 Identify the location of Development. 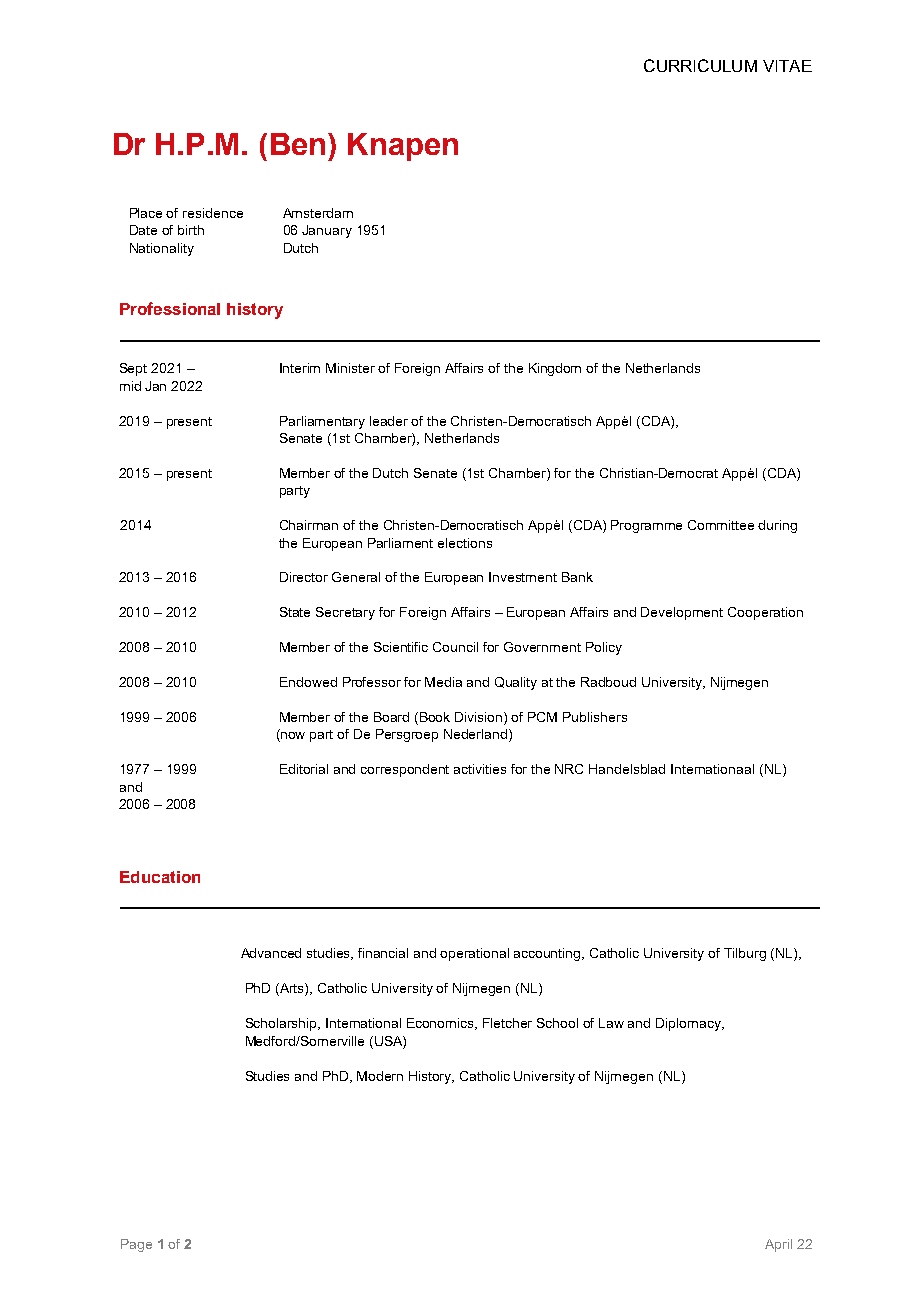
(682, 613).
